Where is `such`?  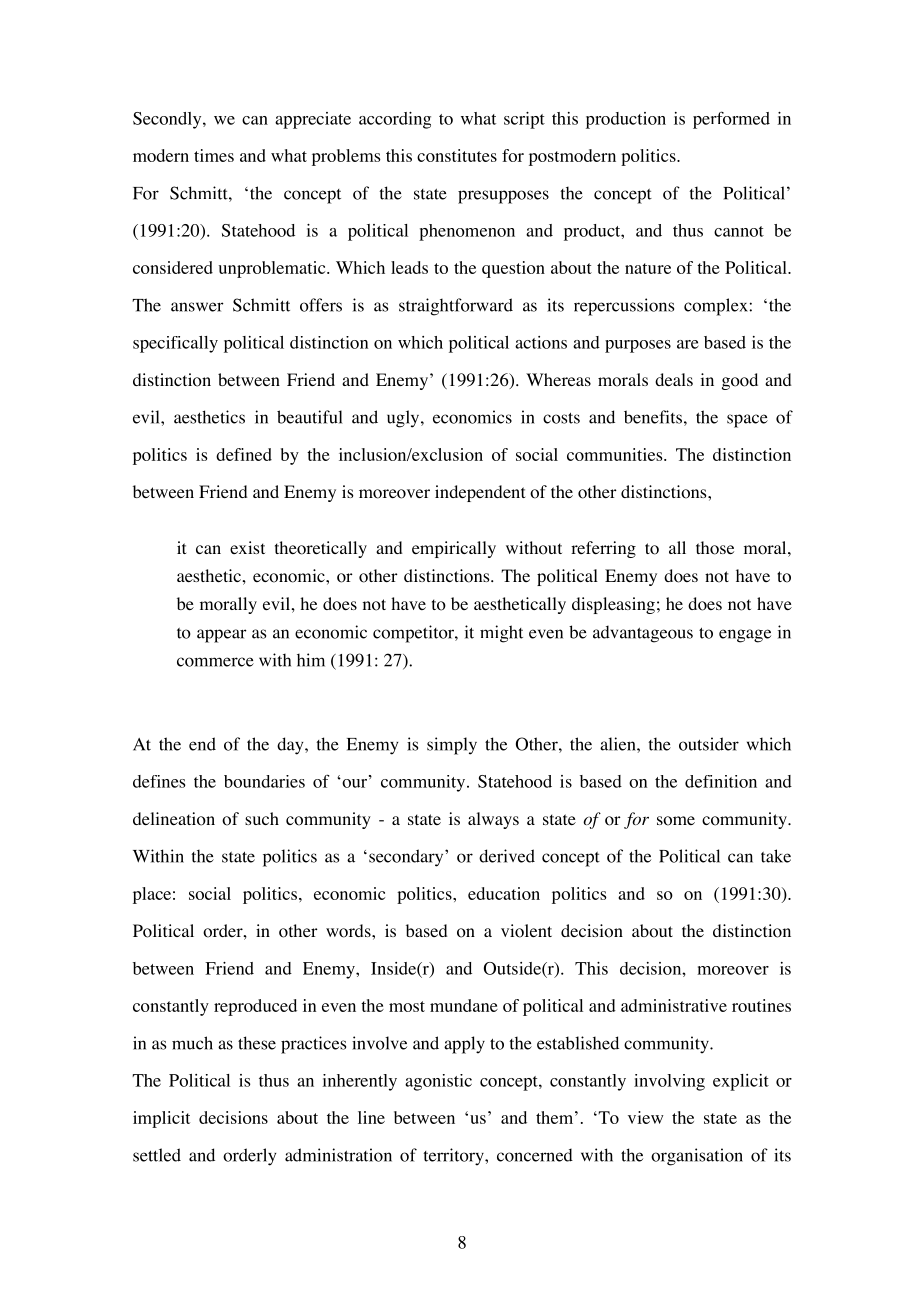 such is located at coordinates (262, 818).
